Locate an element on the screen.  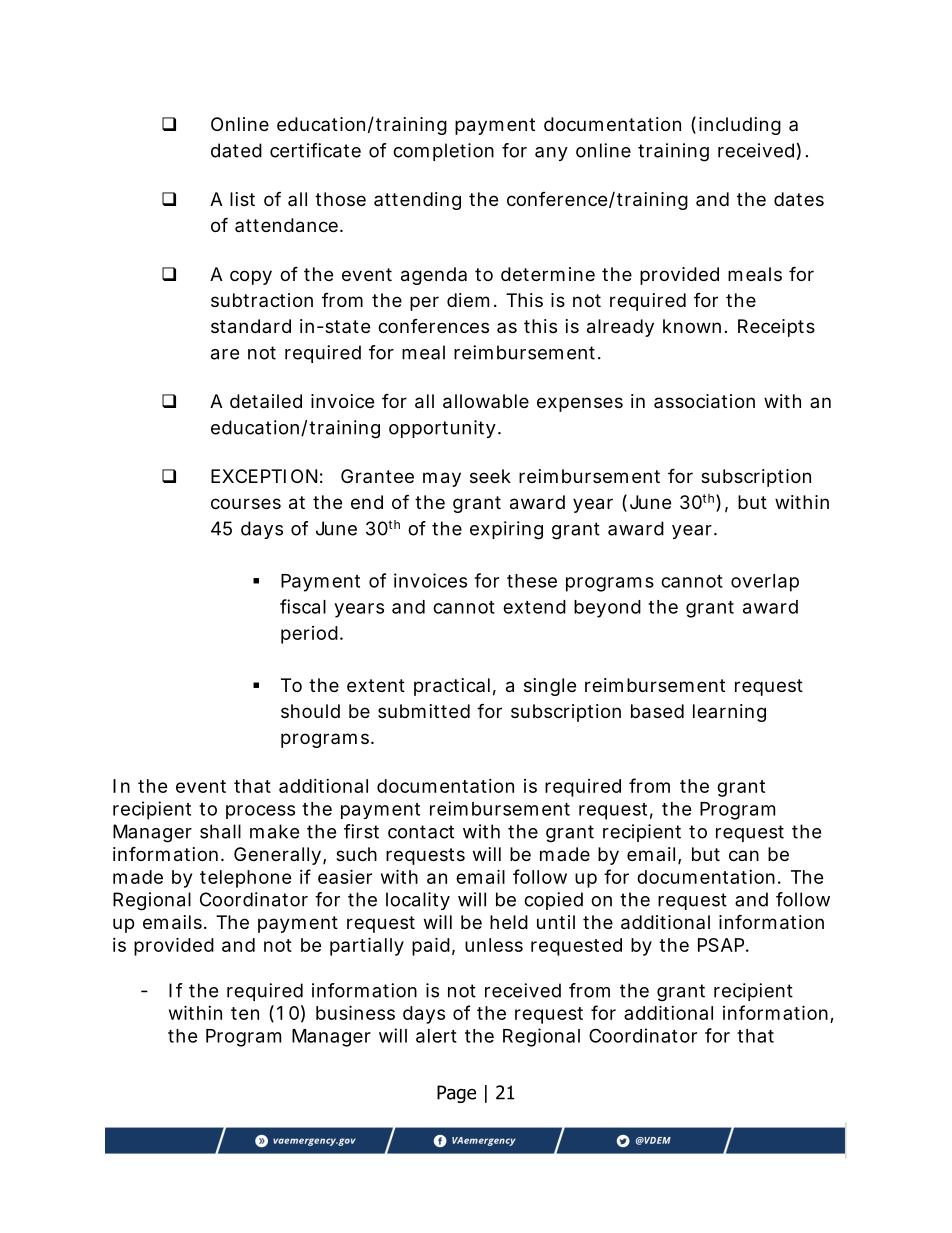
learning is located at coordinates (729, 713).
